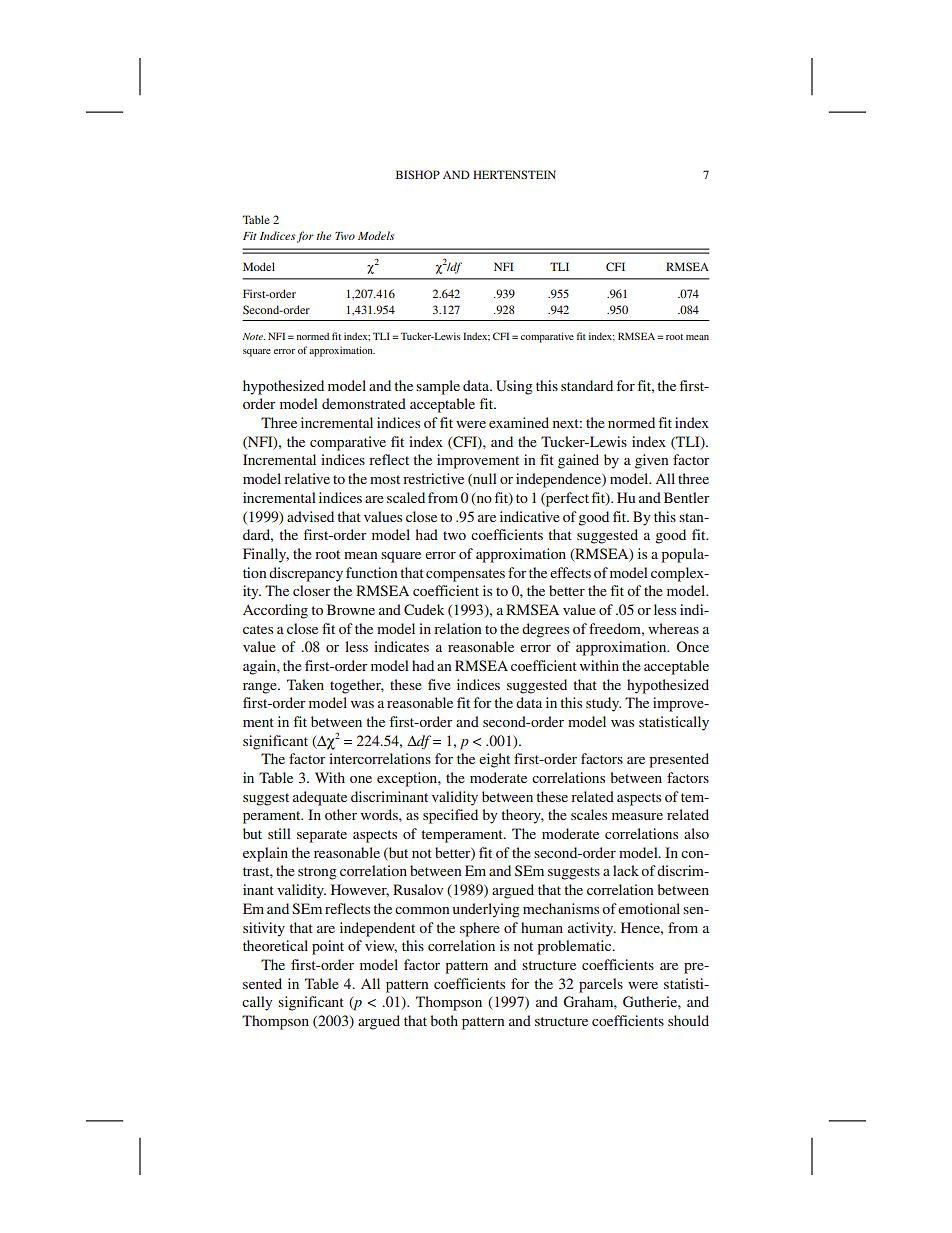  Describe the element at coordinates (322, 836) in the image. I see `separate` at that location.
